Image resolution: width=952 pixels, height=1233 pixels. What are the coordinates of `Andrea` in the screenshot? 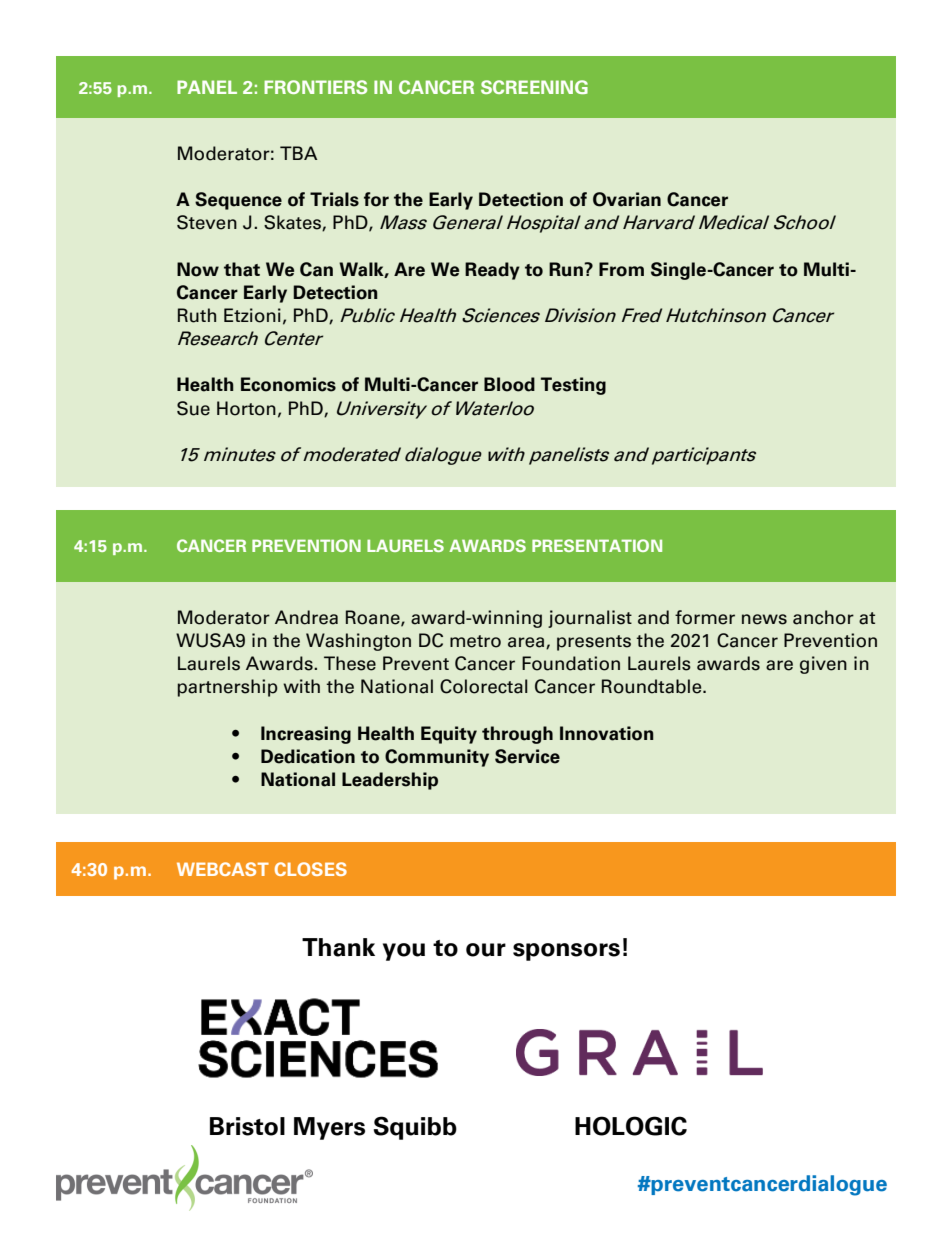 It's located at (306, 617).
